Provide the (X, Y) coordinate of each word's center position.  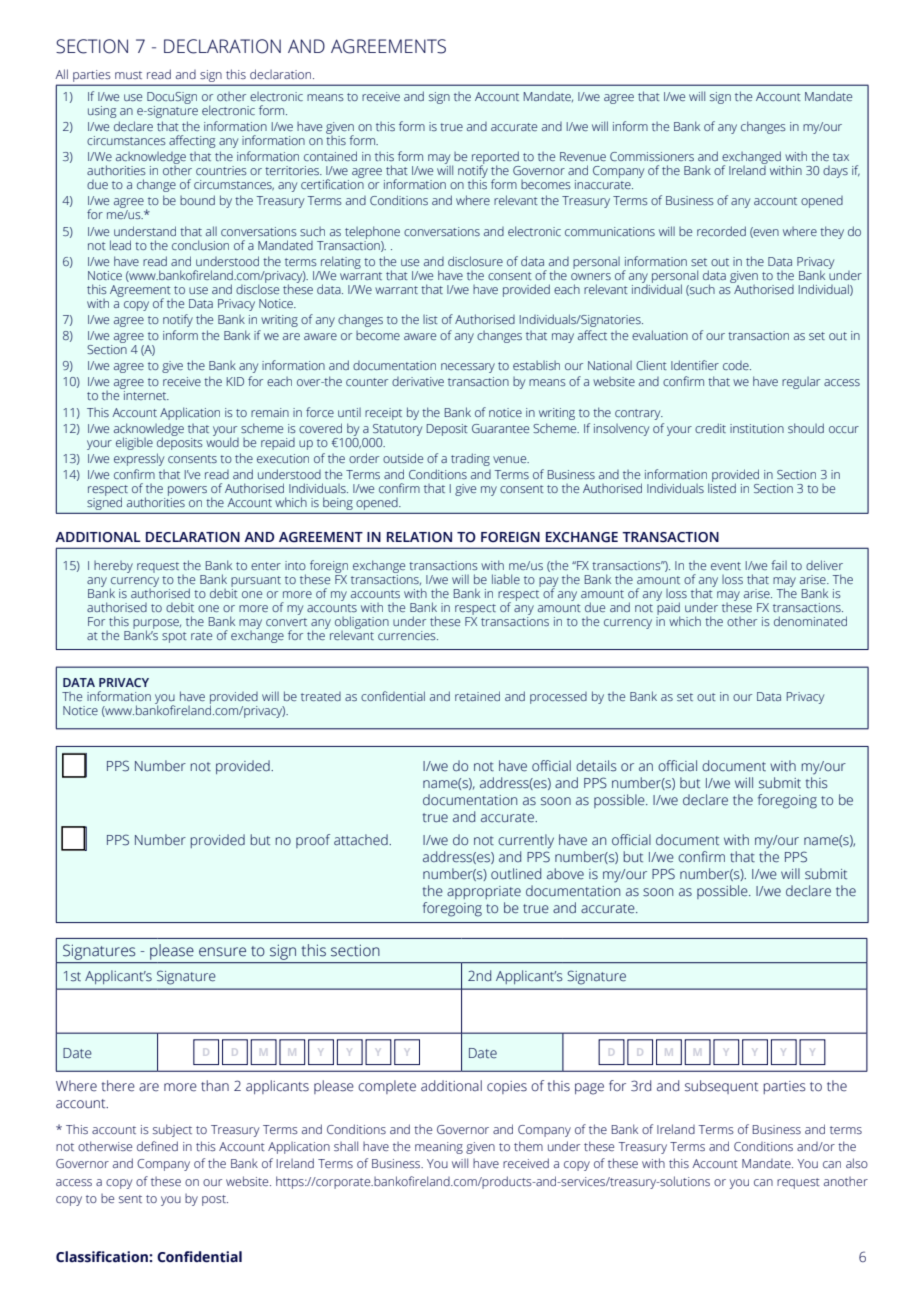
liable (506, 579)
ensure (222, 952)
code (737, 365)
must (128, 75)
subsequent (721, 1087)
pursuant (256, 581)
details (596, 766)
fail (779, 565)
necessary (468, 368)
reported (496, 159)
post (215, 1200)
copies (507, 1087)
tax (841, 157)
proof (313, 841)
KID (235, 381)
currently (526, 841)
